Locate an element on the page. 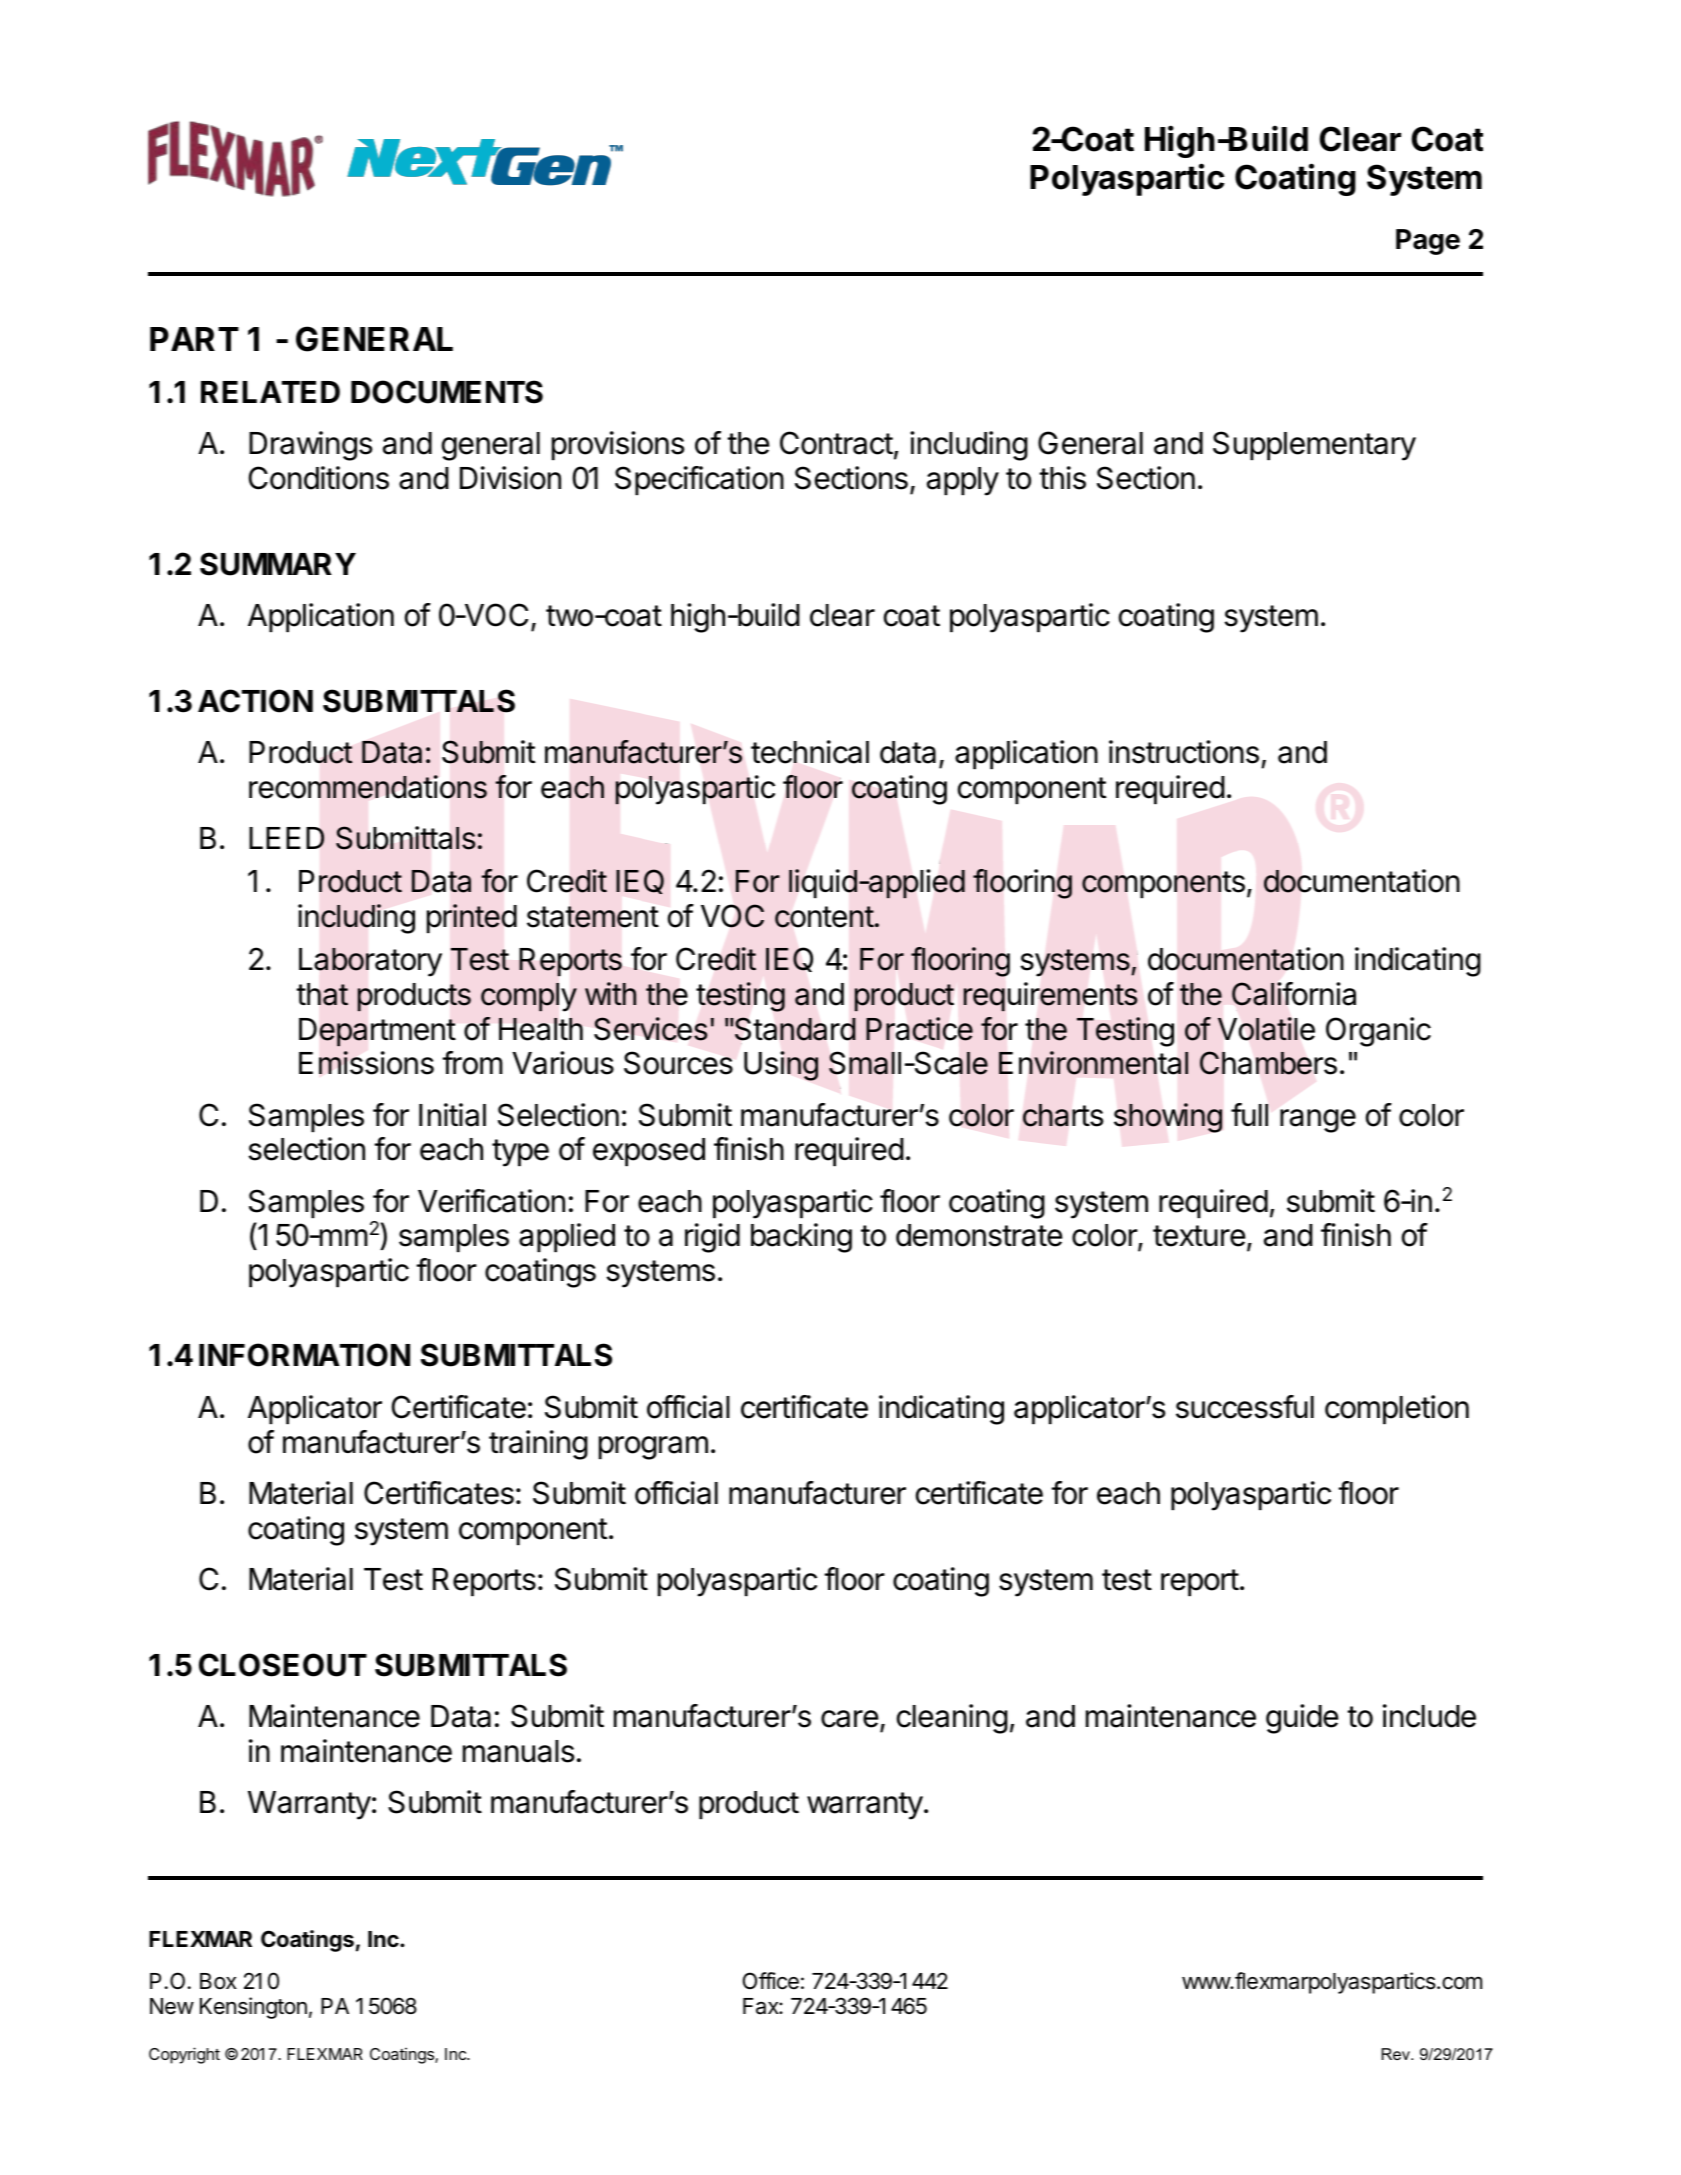  Page is located at coordinates (1428, 242).
